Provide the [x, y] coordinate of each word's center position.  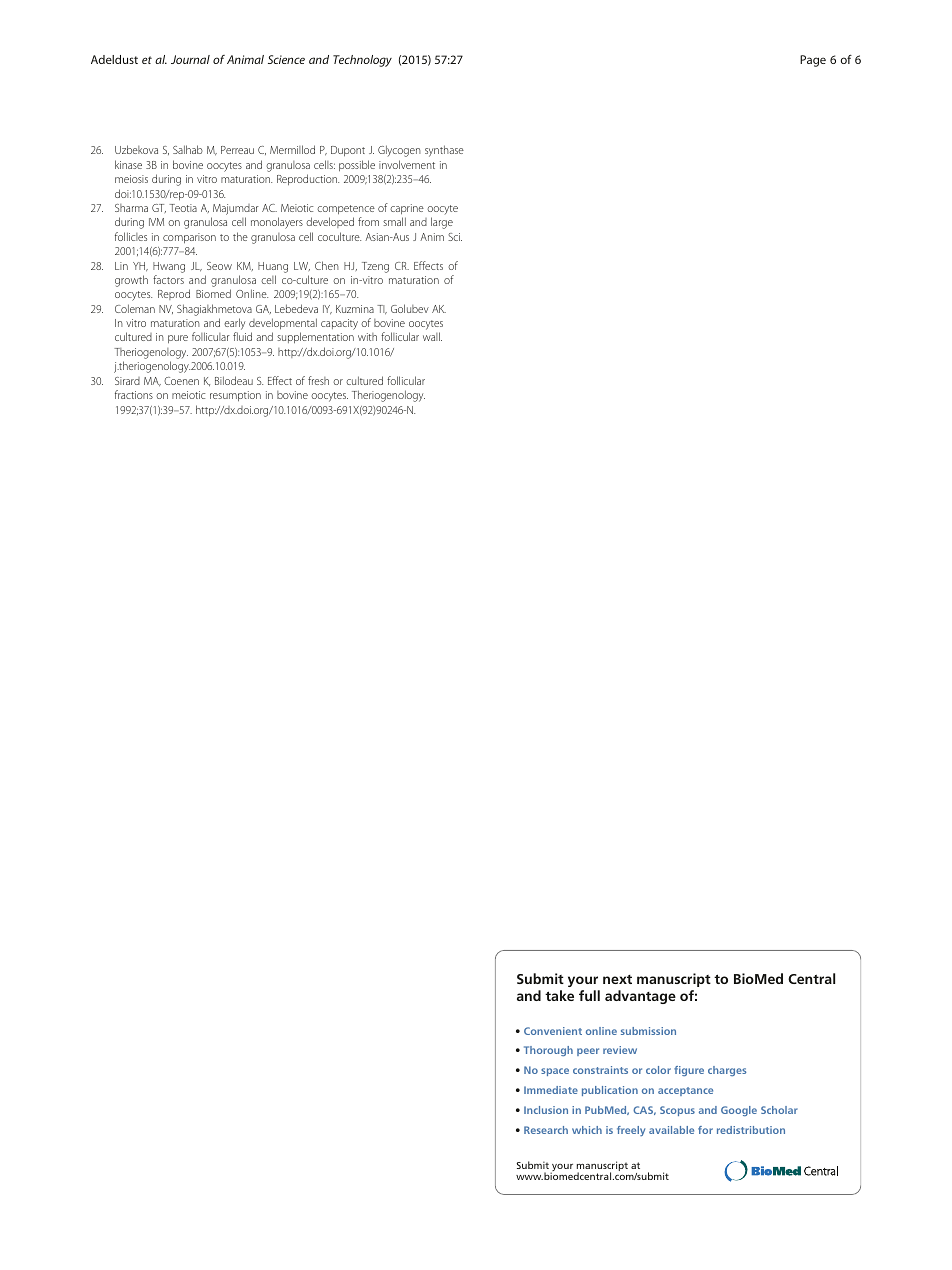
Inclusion [546, 1110]
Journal [190, 59]
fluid [242, 336]
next [617, 979]
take [559, 995]
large [442, 223]
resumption [235, 396]
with [367, 337]
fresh [318, 380]
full [589, 995]
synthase [444, 151]
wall [432, 336]
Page [813, 61]
